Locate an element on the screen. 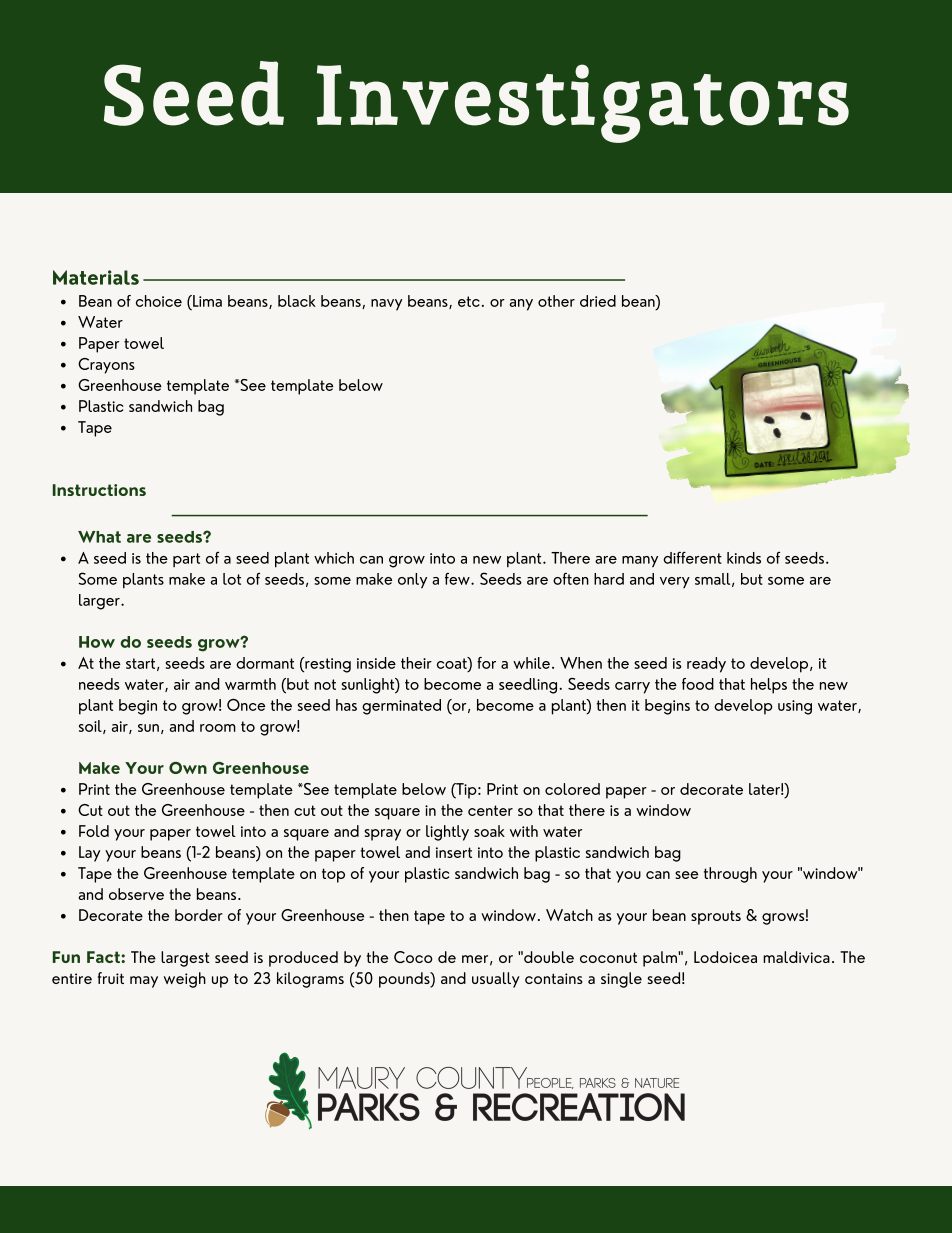 The width and height of the screenshot is (952, 1233). palm is located at coordinates (661, 959).
